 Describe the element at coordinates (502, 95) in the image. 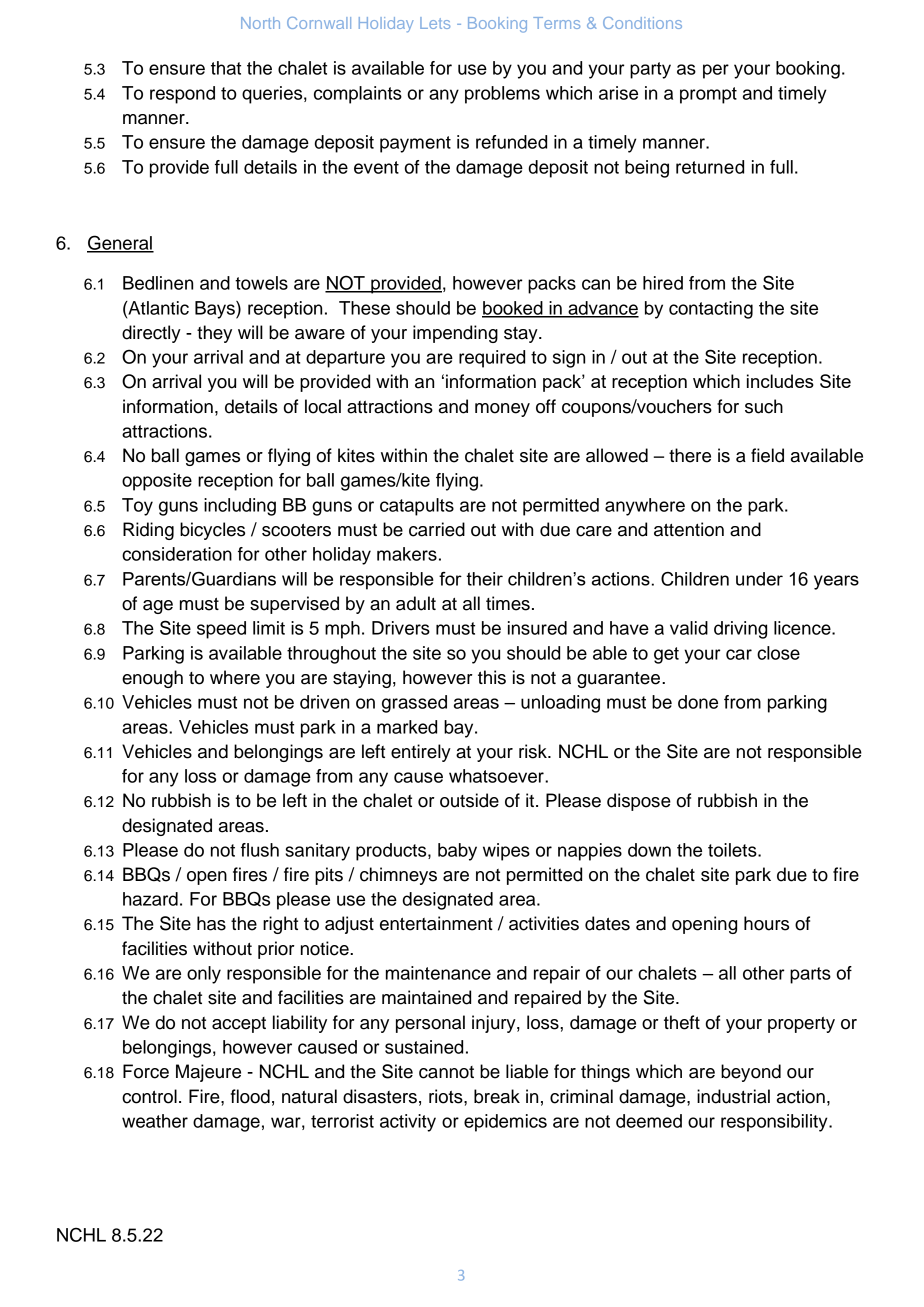

I see `problems` at that location.
